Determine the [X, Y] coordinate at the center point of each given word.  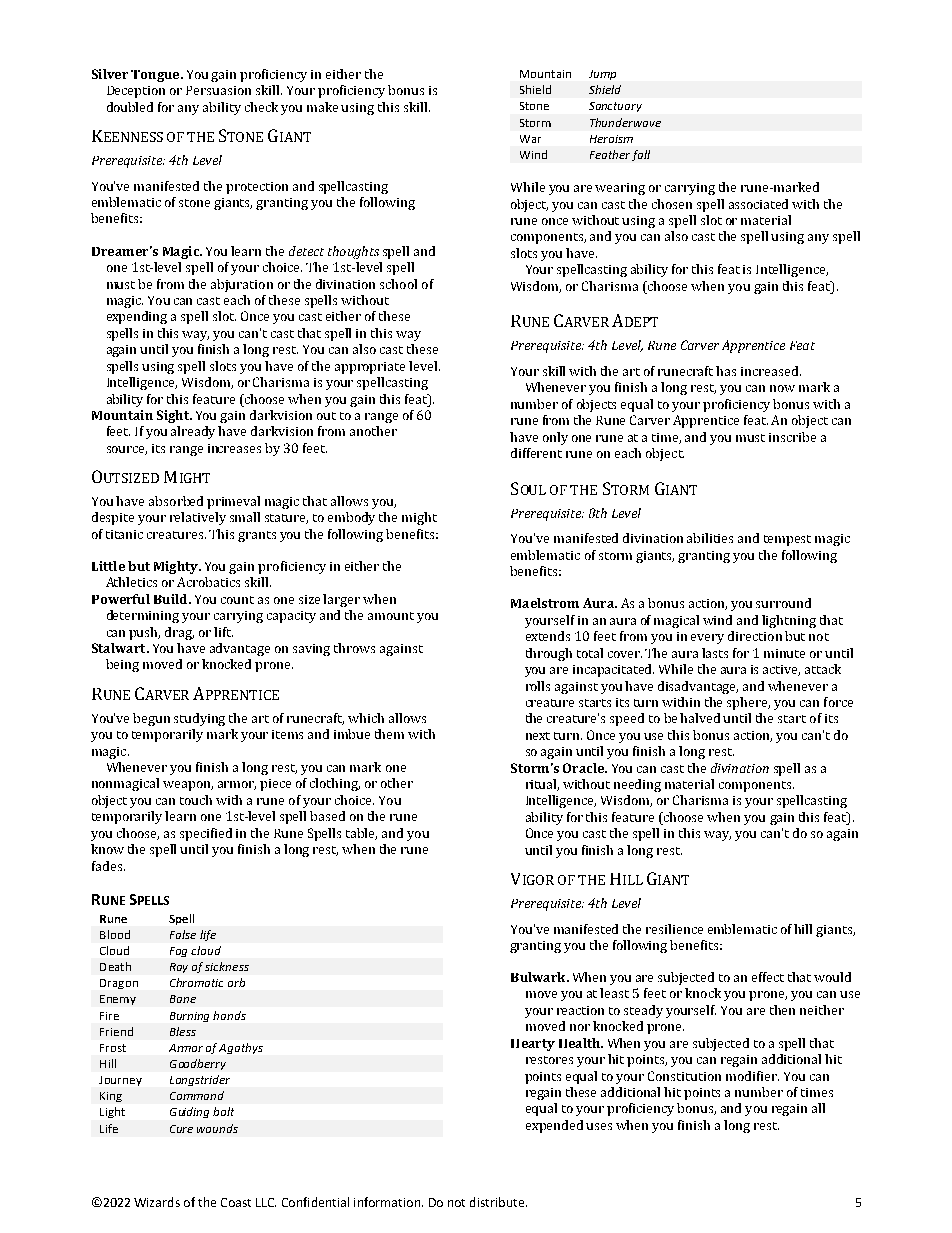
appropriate [370, 368]
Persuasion [218, 90]
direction [755, 636]
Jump [602, 75]
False [183, 934]
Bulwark [539, 977]
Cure [181, 1129]
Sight [174, 416]
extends [548, 636]
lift [223, 632]
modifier [752, 1076]
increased [771, 371]
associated [758, 204]
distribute [497, 1202]
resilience [674, 929]
